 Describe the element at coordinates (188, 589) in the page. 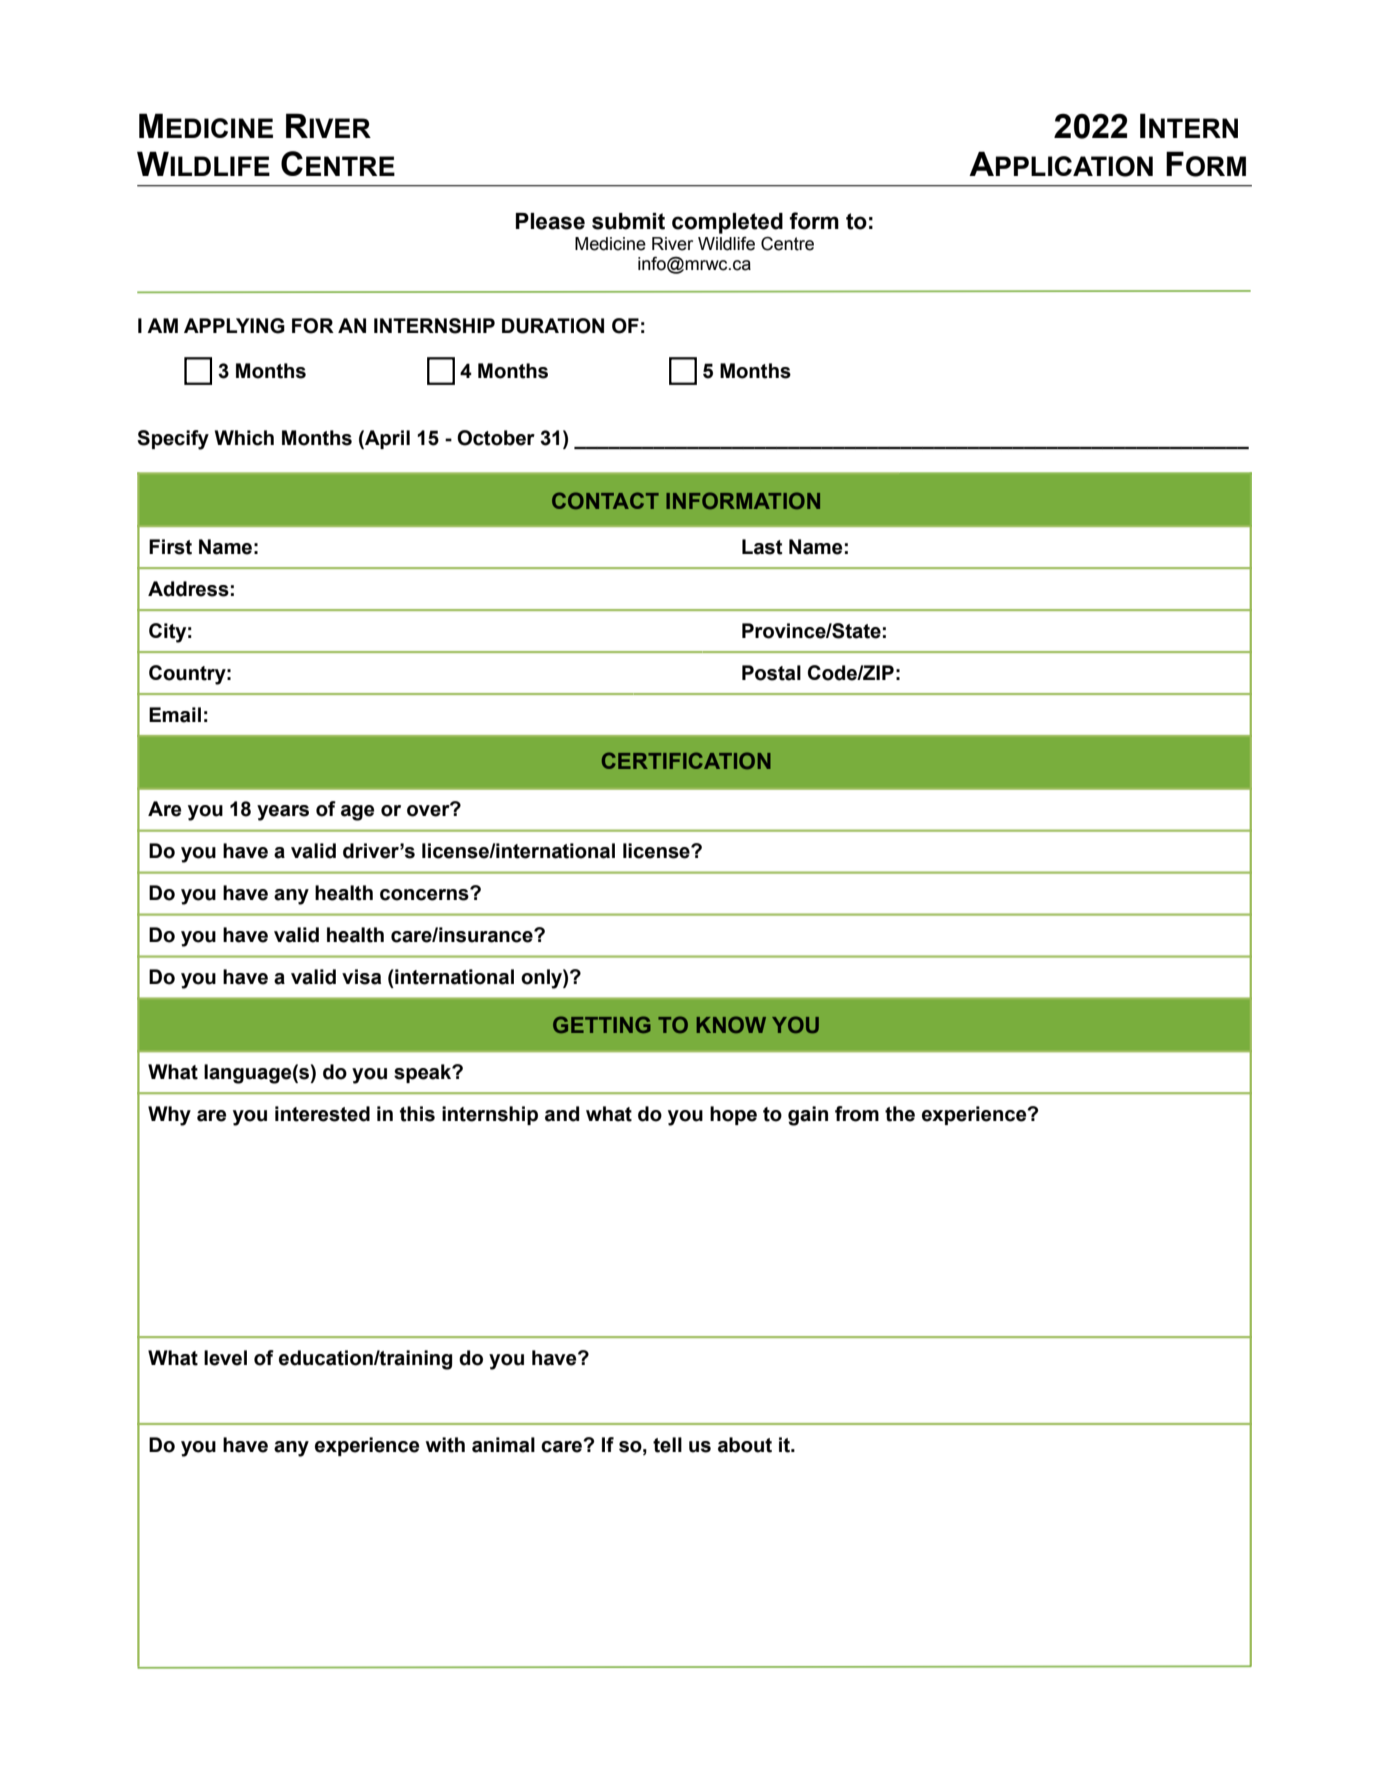

I see `Address` at that location.
